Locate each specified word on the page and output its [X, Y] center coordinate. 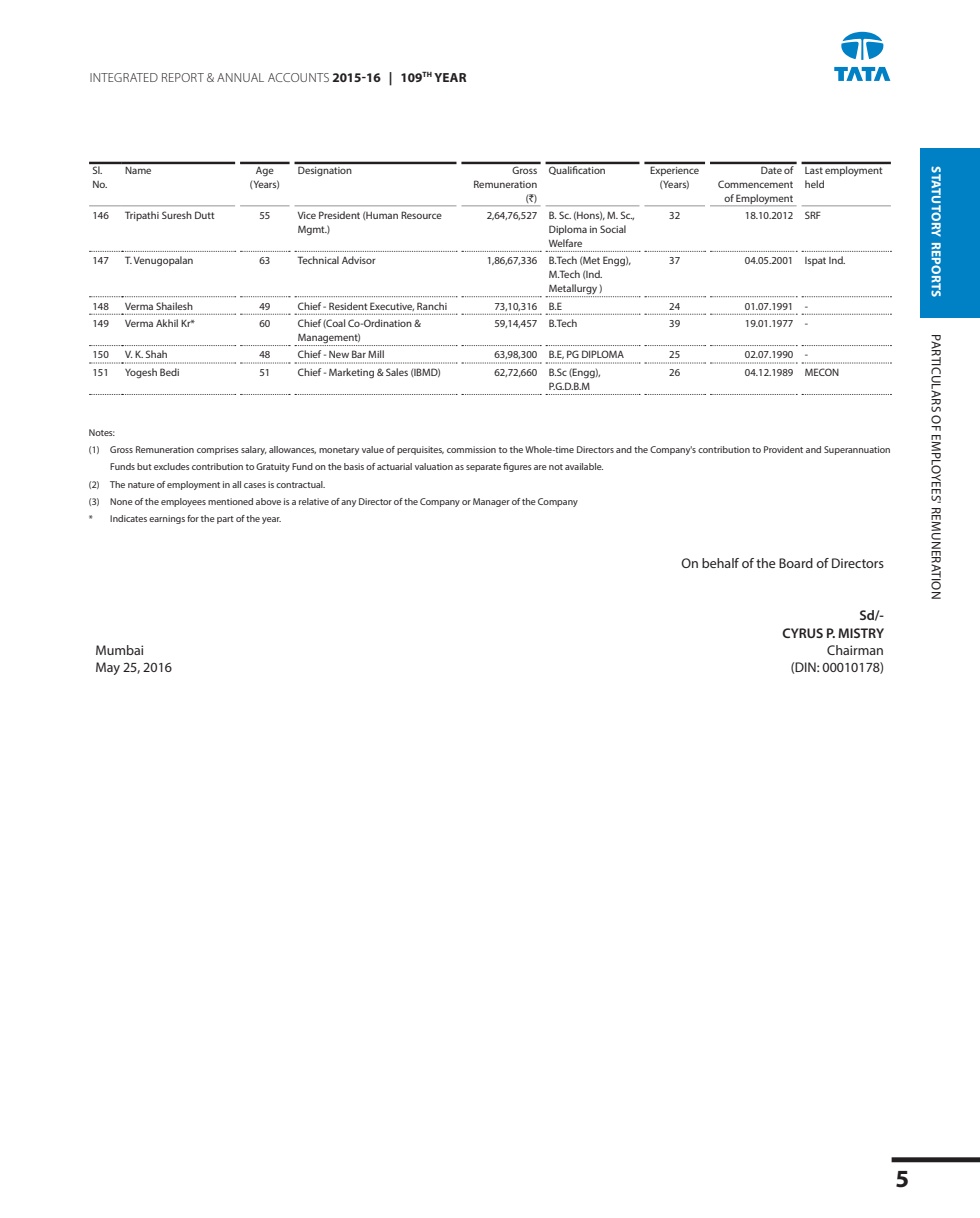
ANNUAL [240, 77]
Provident [783, 449]
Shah [156, 354]
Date [771, 170]
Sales [397, 372]
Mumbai [119, 650]
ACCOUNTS [298, 77]
